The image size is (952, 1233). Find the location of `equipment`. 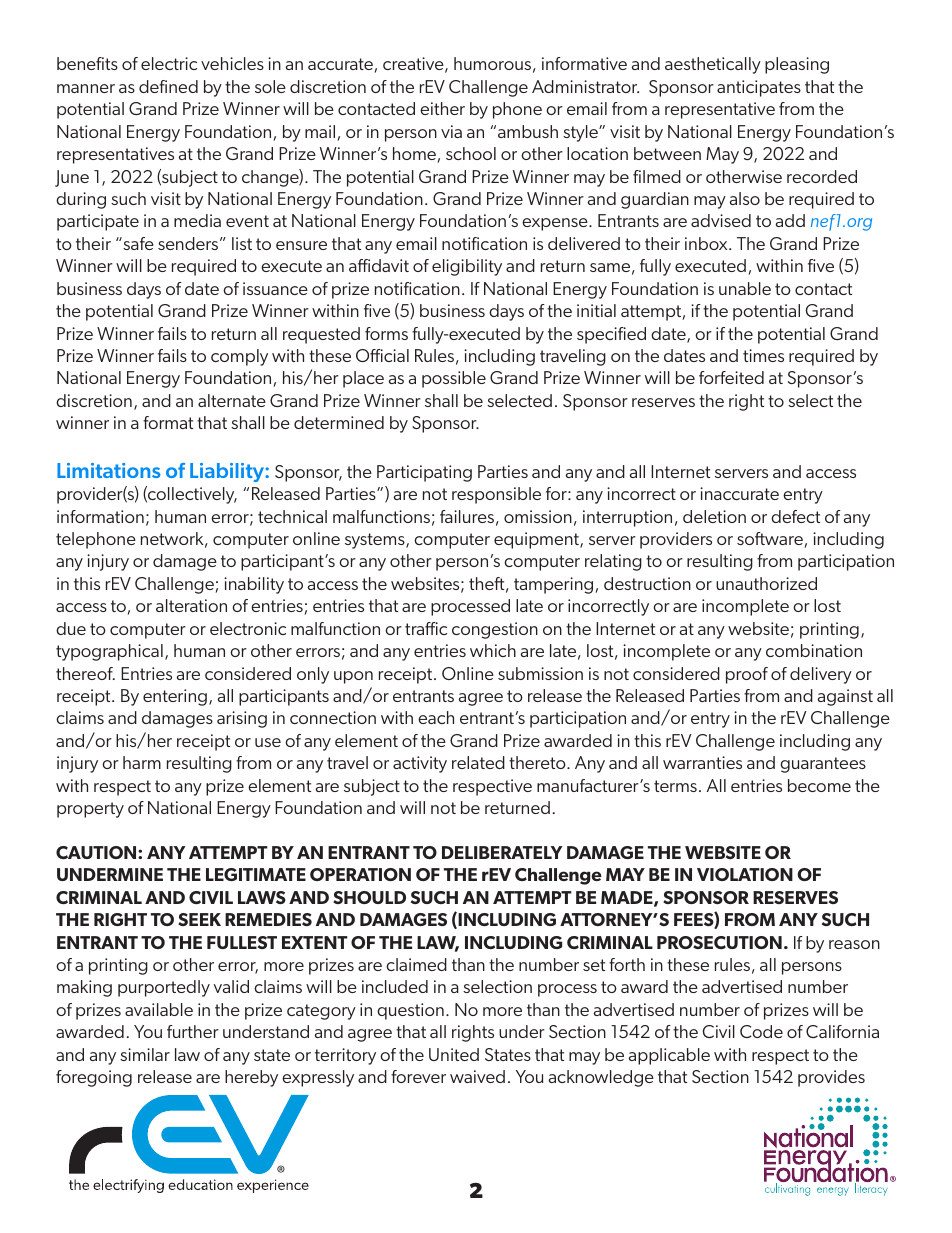

equipment is located at coordinates (537, 540).
